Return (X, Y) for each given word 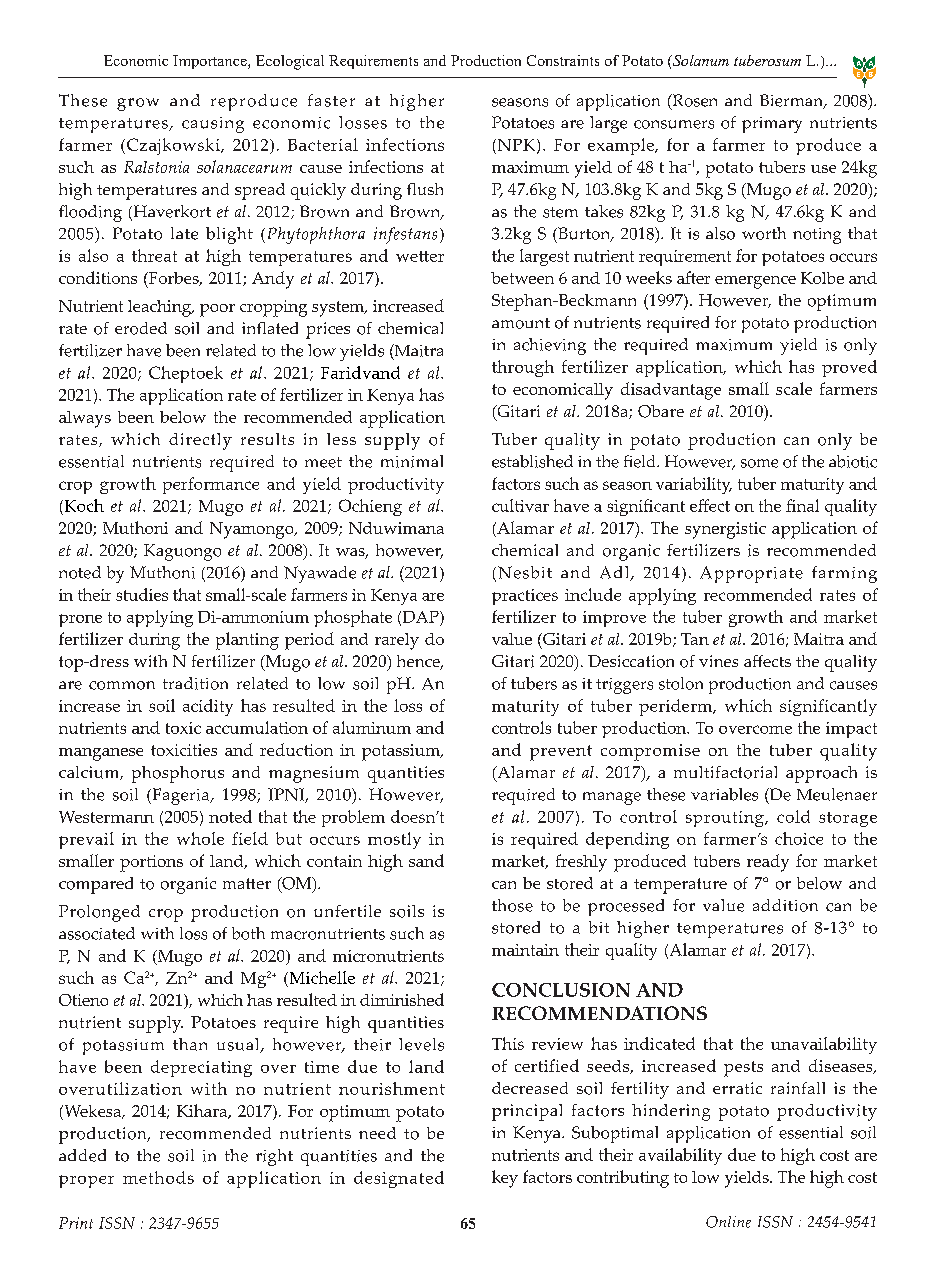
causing (213, 125)
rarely (397, 641)
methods (158, 1177)
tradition (195, 683)
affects (767, 661)
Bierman (792, 101)
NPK (518, 146)
